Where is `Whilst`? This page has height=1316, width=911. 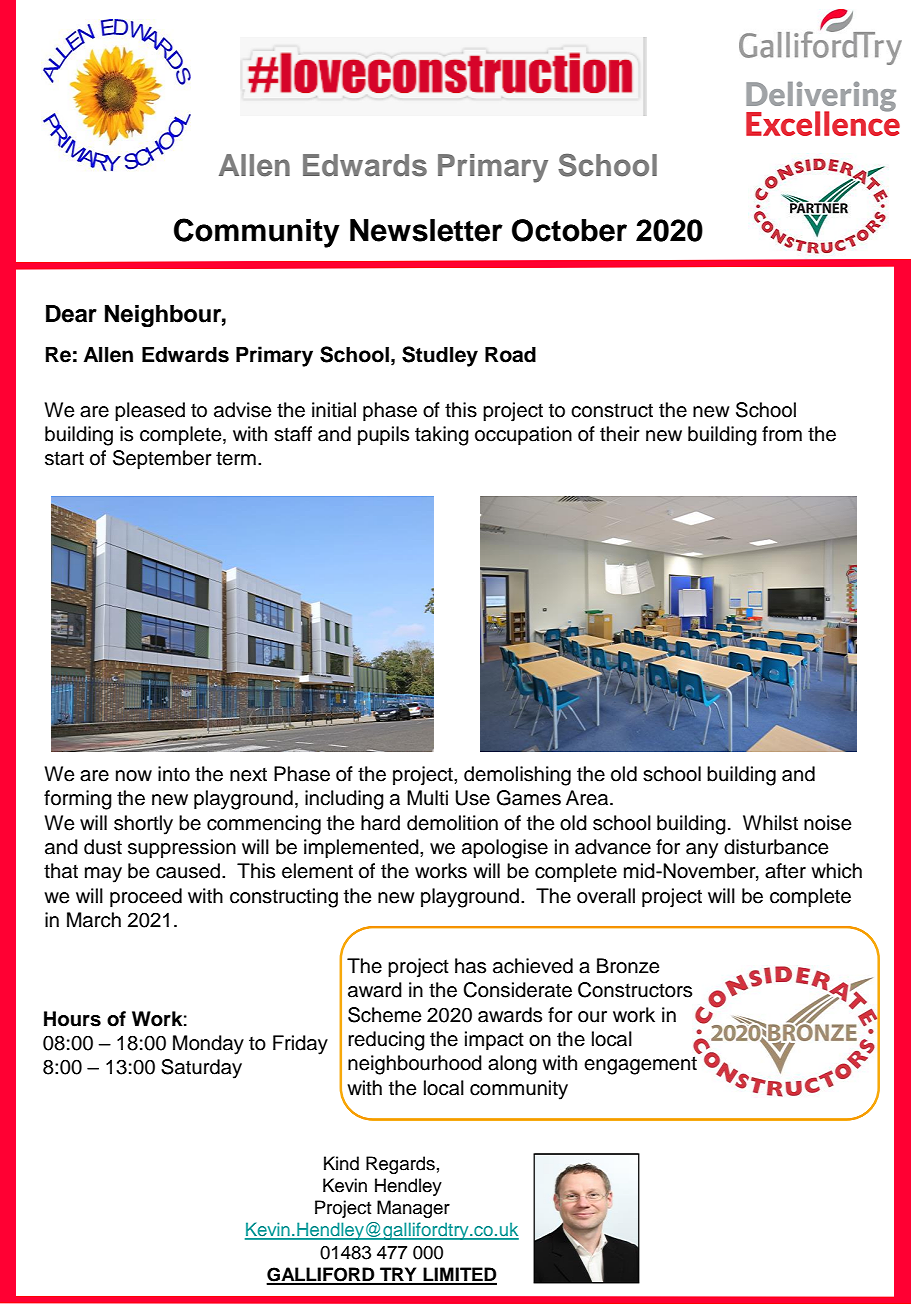 Whilst is located at coordinates (770, 823).
